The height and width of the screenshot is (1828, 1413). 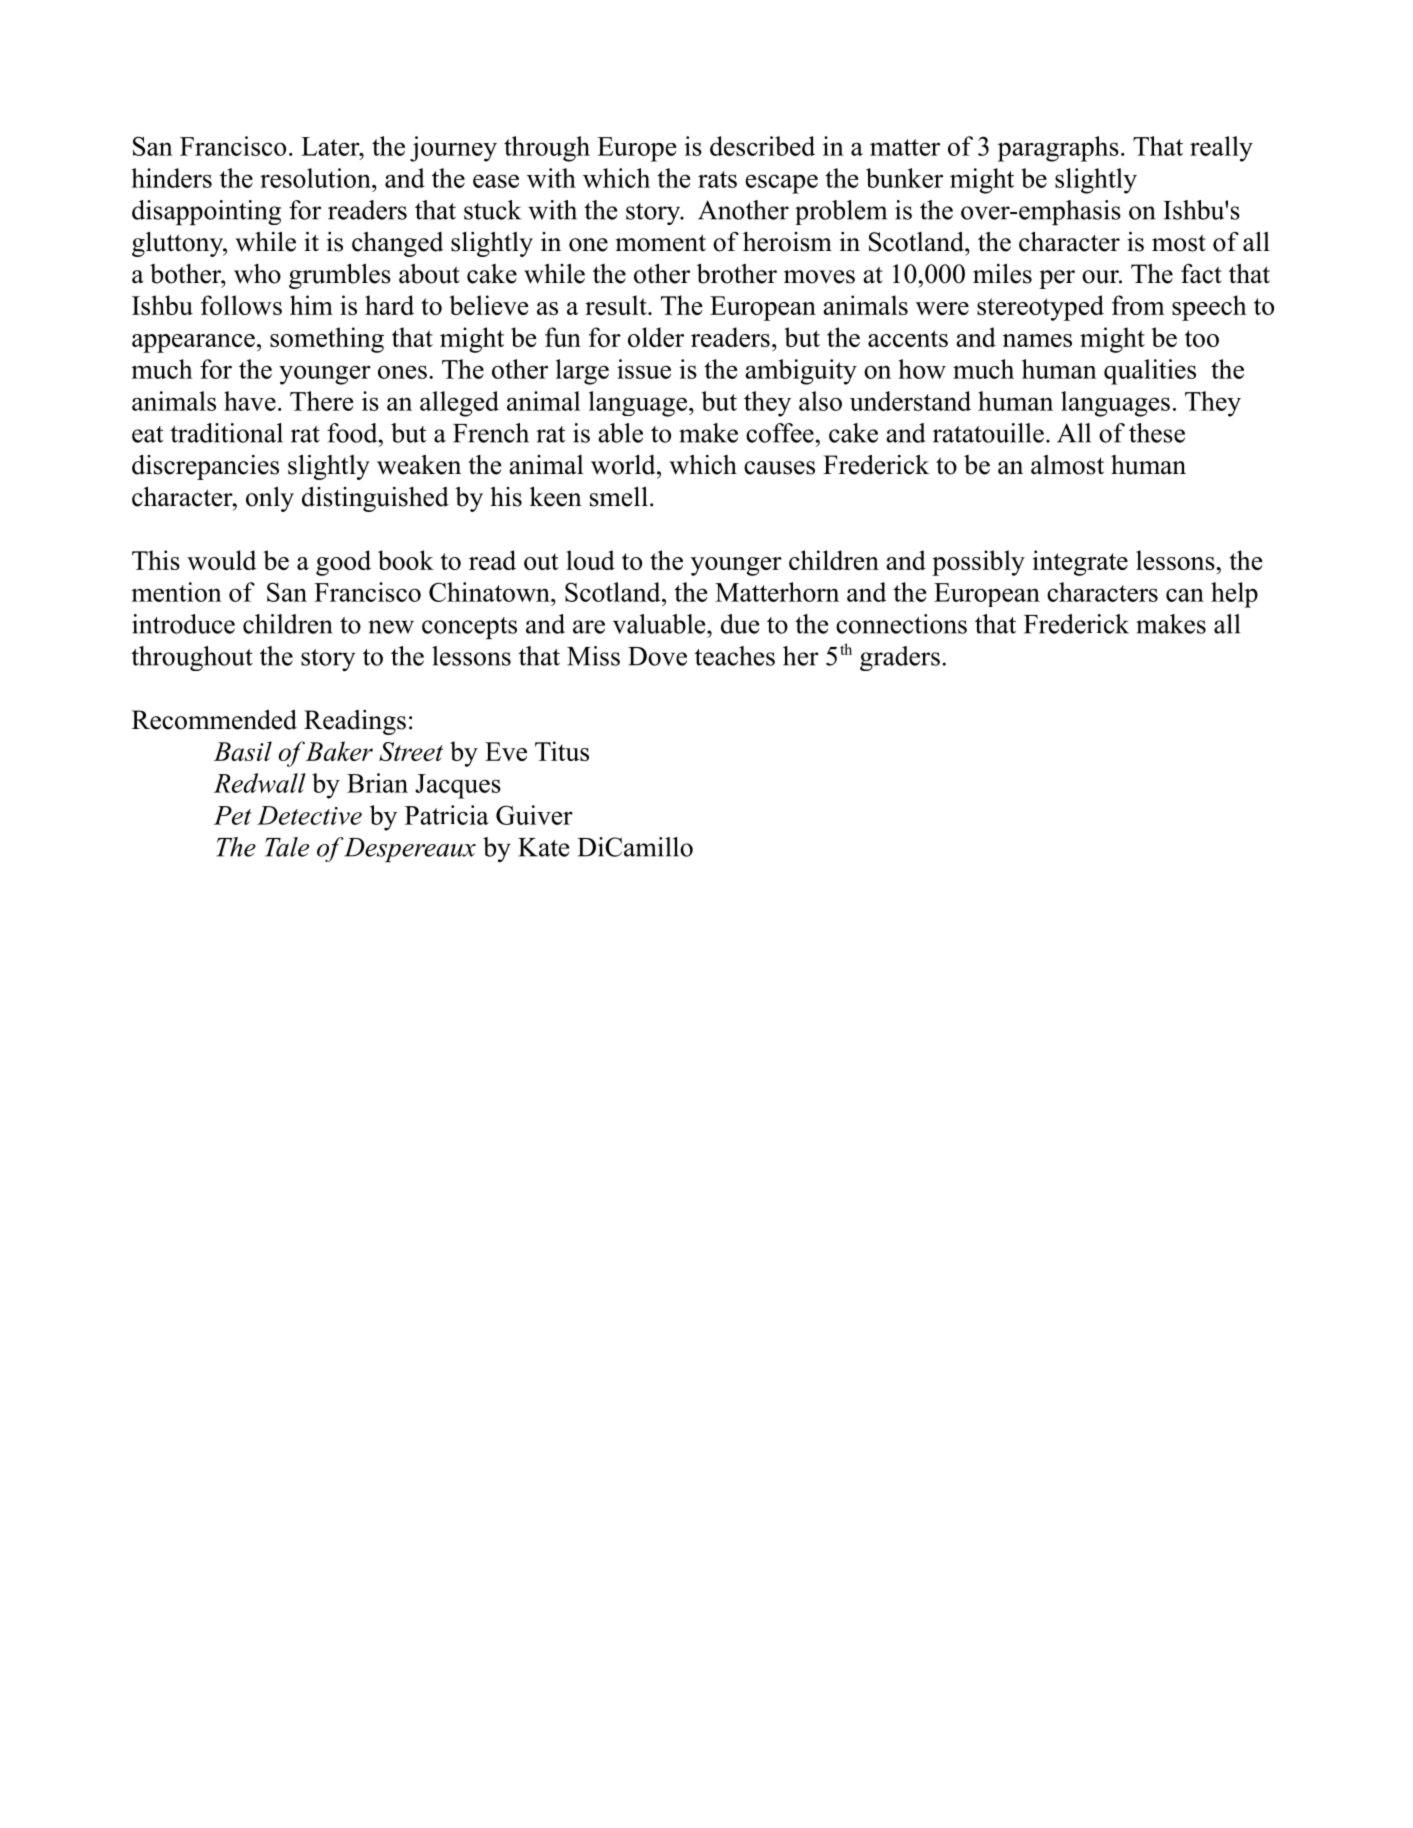 I want to click on these, so click(x=1157, y=433).
